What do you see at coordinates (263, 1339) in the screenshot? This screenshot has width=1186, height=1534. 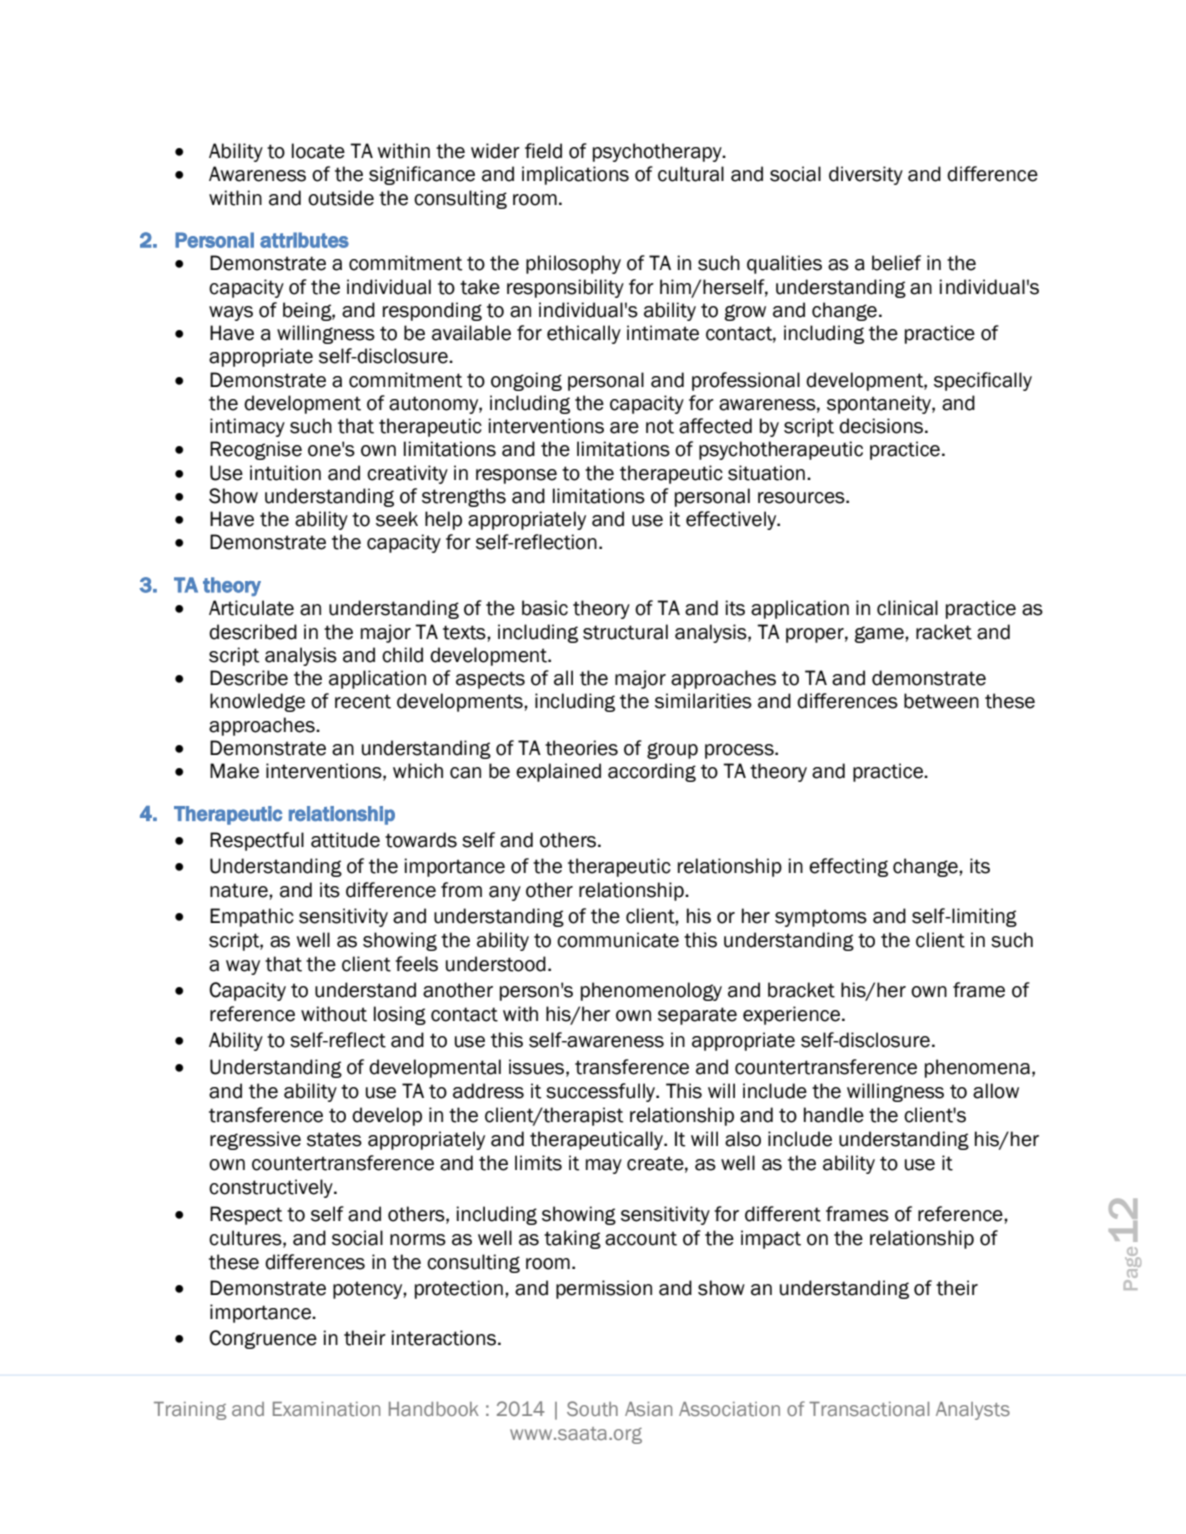 I see `Congruence` at bounding box center [263, 1339].
